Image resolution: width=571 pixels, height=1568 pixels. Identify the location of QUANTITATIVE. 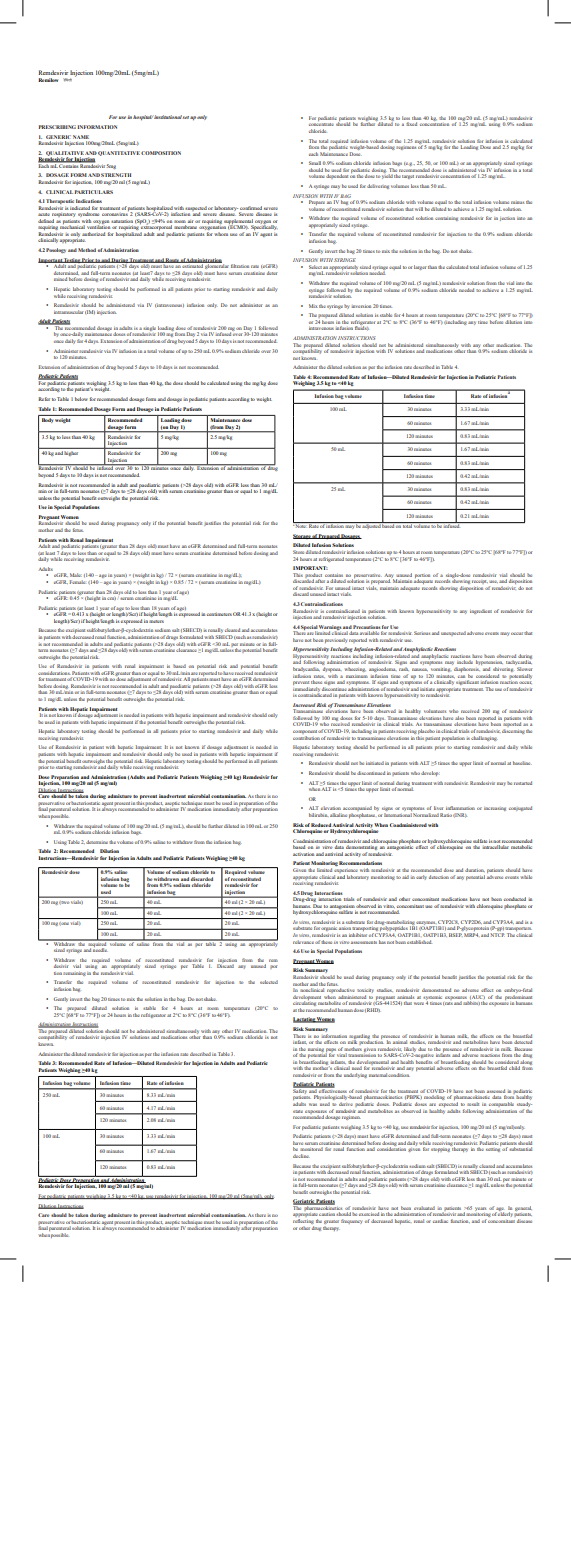
(119, 153).
